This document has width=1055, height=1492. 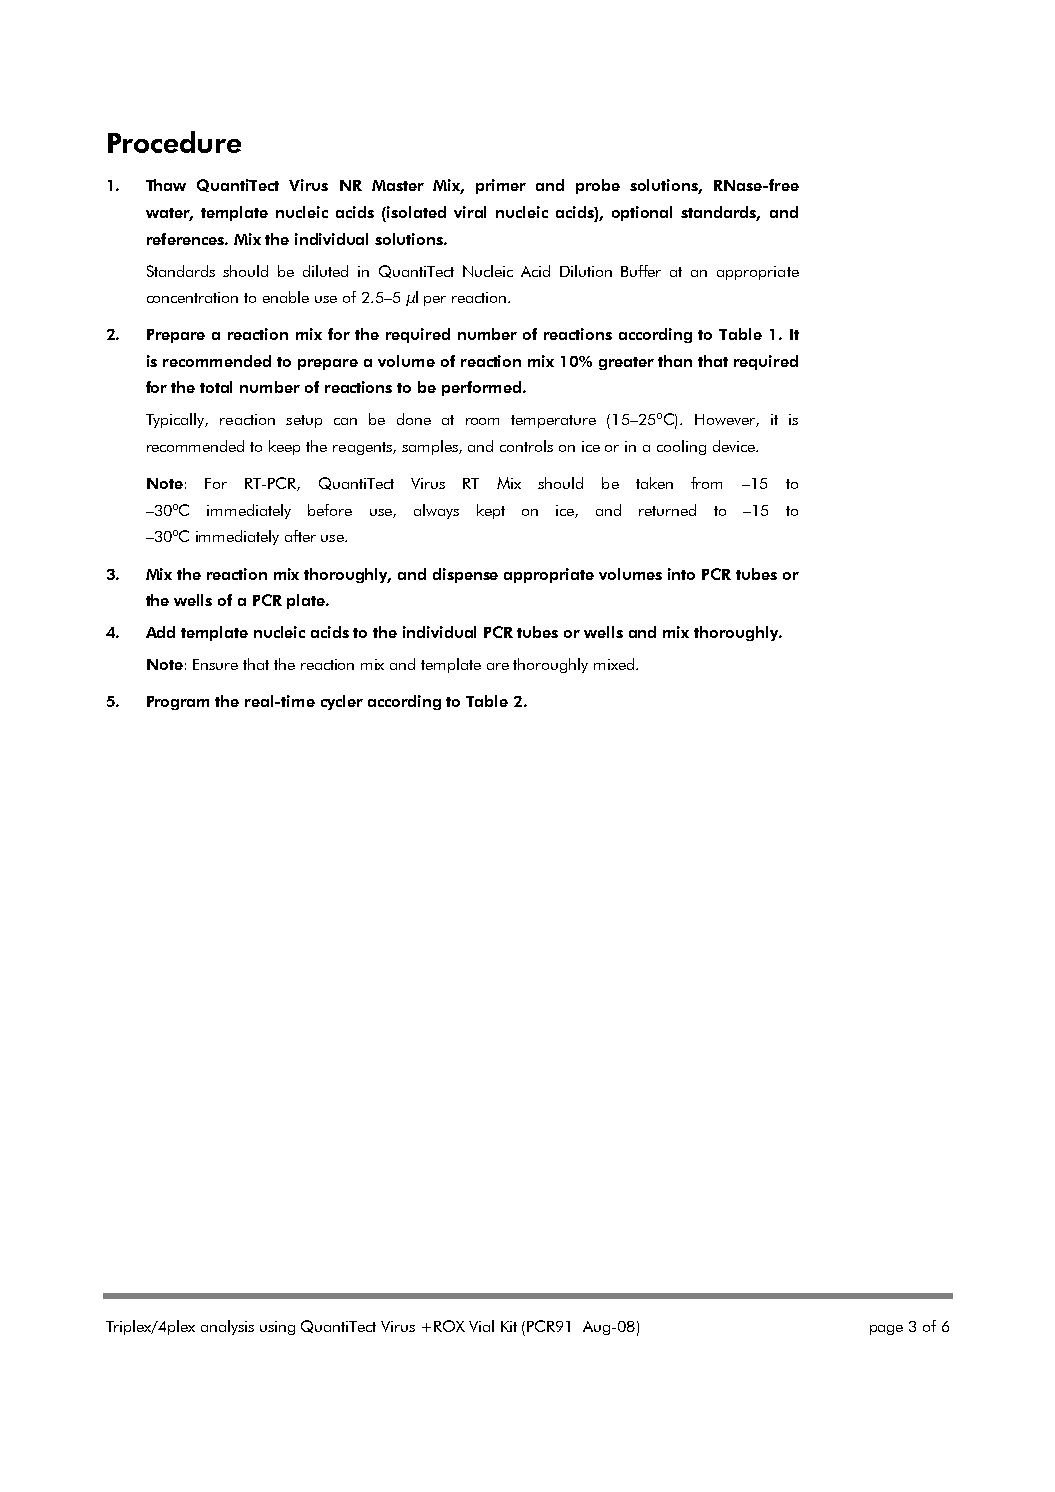 I want to click on Thaw, so click(x=166, y=185).
